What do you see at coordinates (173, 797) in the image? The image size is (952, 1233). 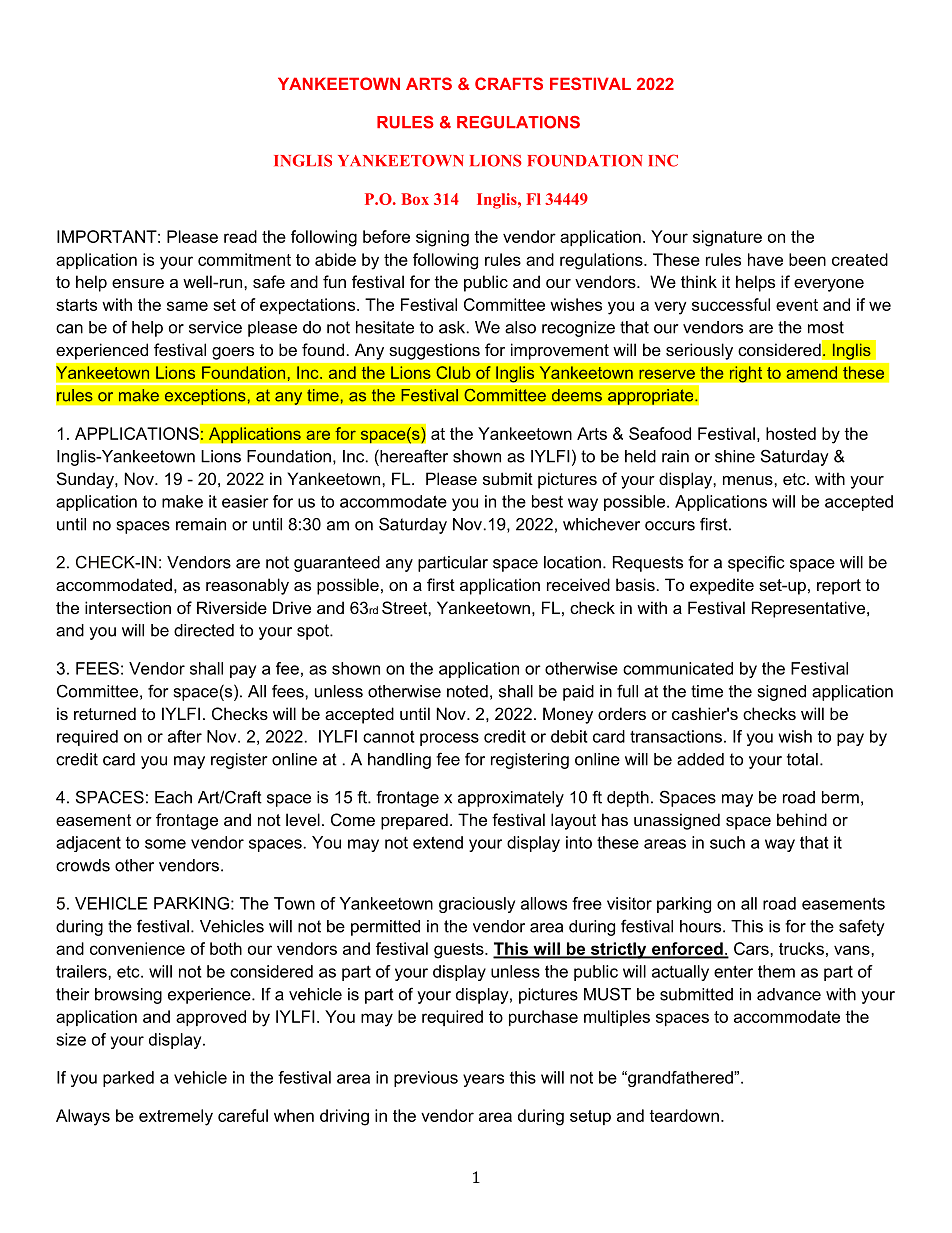 I see `Each` at bounding box center [173, 797].
